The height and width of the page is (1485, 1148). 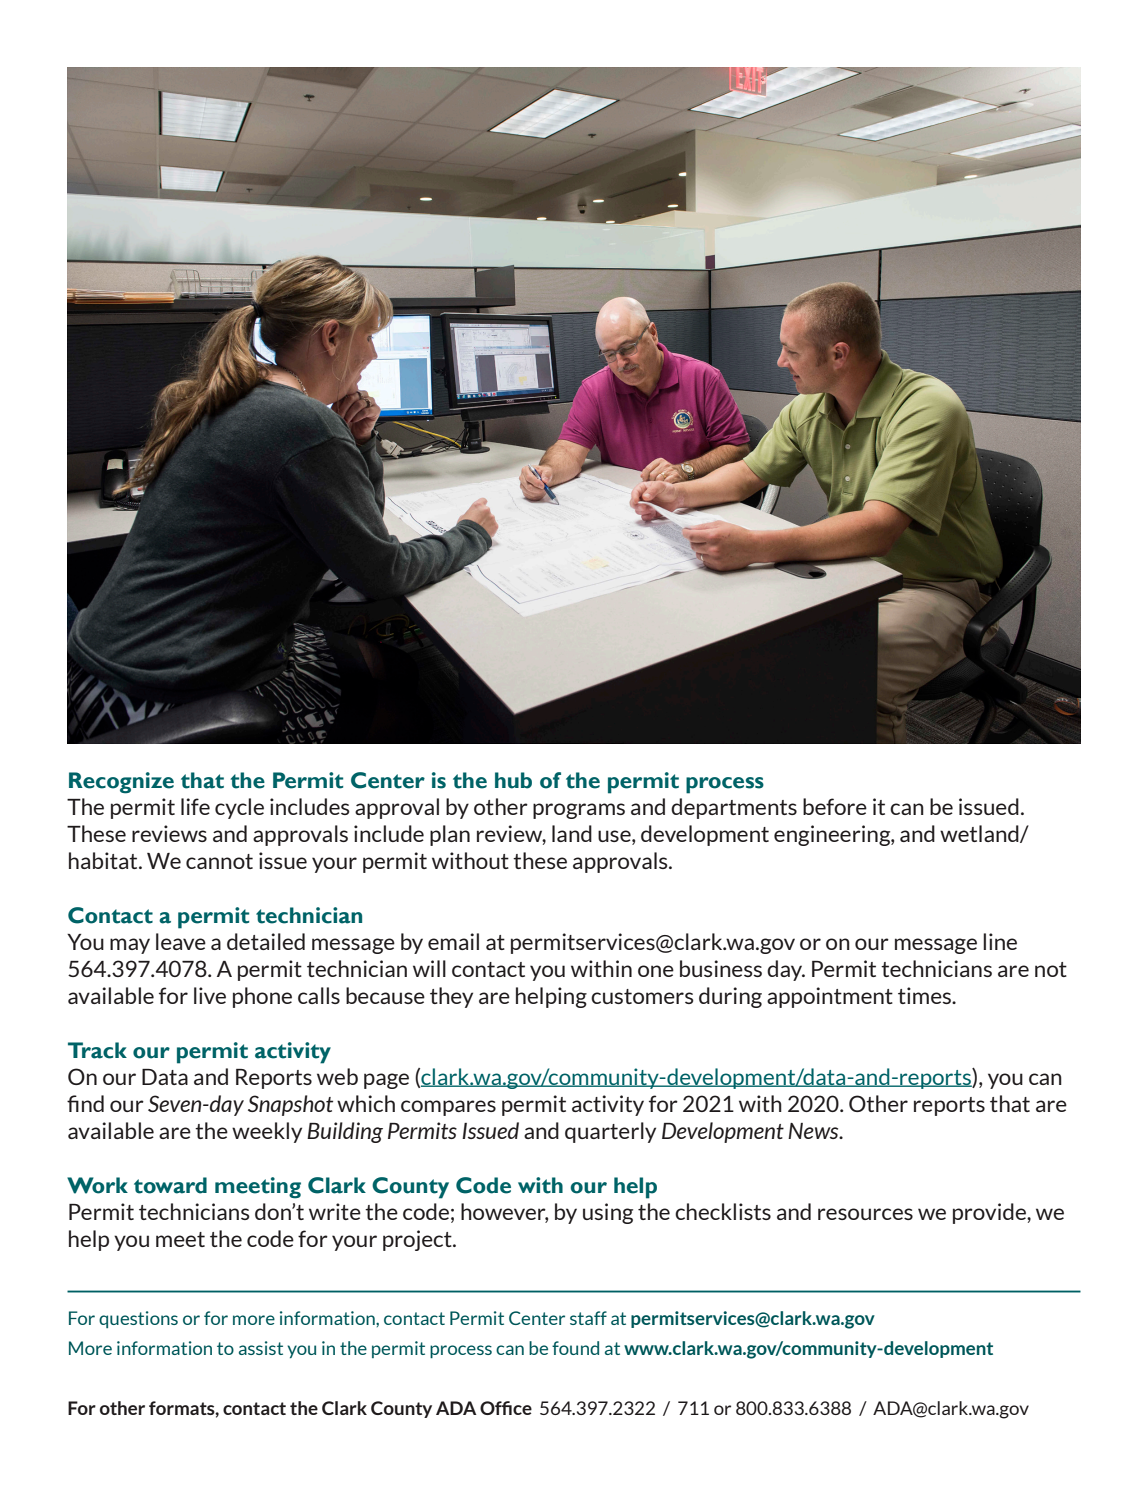 What do you see at coordinates (261, 1348) in the page?
I see `assist` at bounding box center [261, 1348].
